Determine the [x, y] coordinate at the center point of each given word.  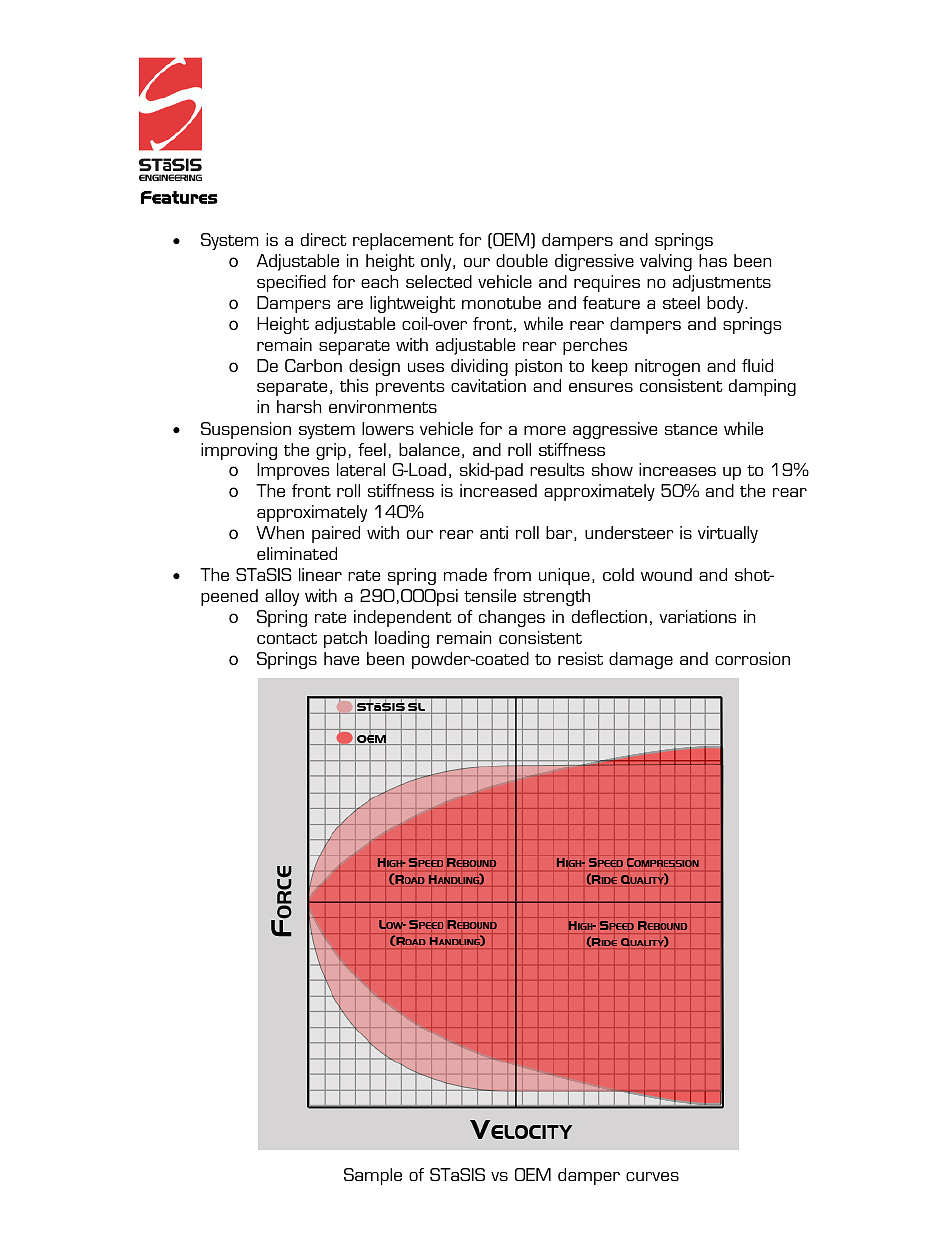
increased [498, 490]
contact [287, 638]
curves [652, 1176]
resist [580, 658]
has [713, 260]
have [341, 658]
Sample [373, 1176]
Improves [293, 471]
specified [291, 283]
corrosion [752, 658]
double [522, 260]
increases [677, 469]
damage [641, 660]
